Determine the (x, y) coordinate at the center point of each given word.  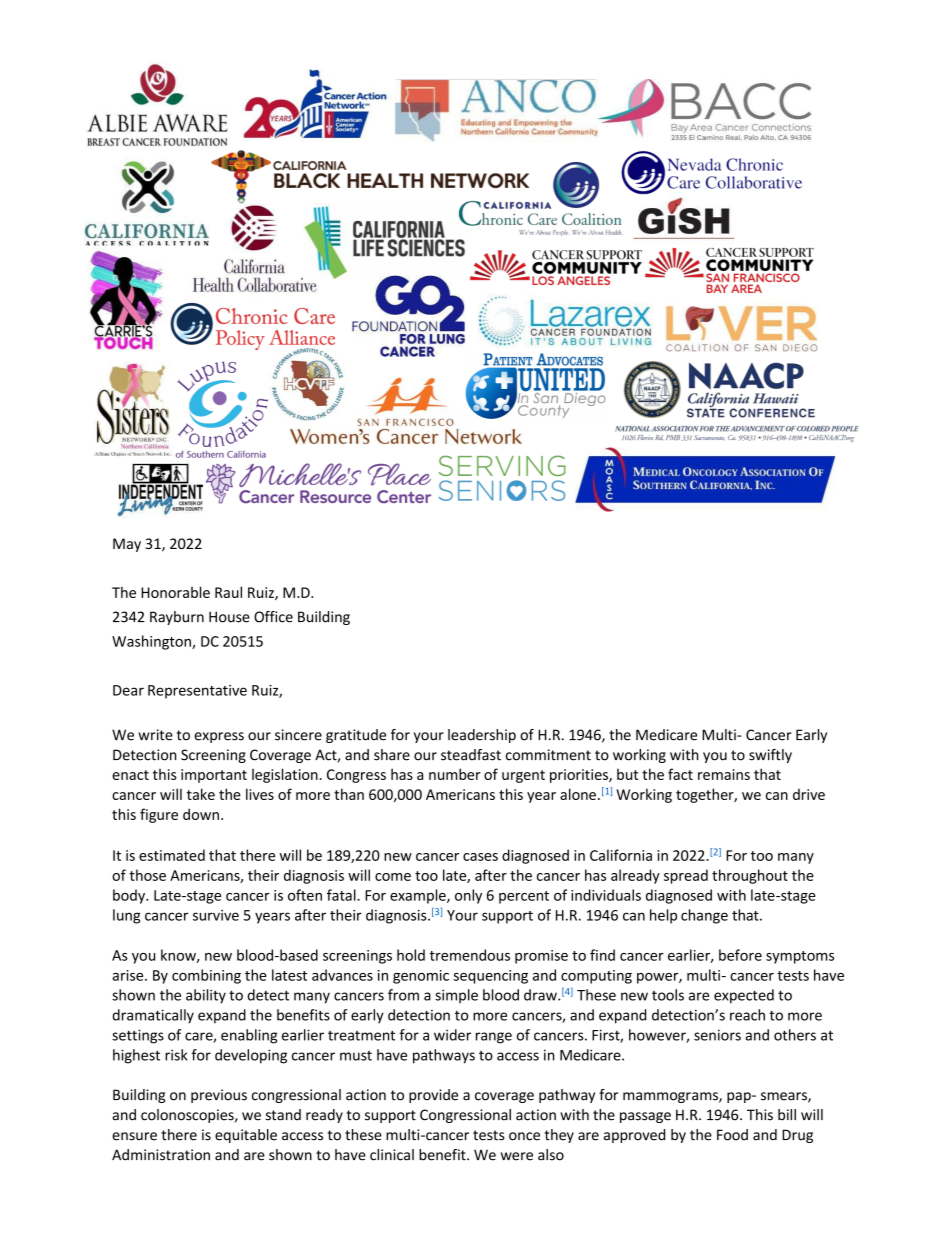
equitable (246, 1136)
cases (480, 857)
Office (273, 617)
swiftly (770, 756)
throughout (750, 876)
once (524, 1136)
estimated (172, 855)
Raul (228, 592)
